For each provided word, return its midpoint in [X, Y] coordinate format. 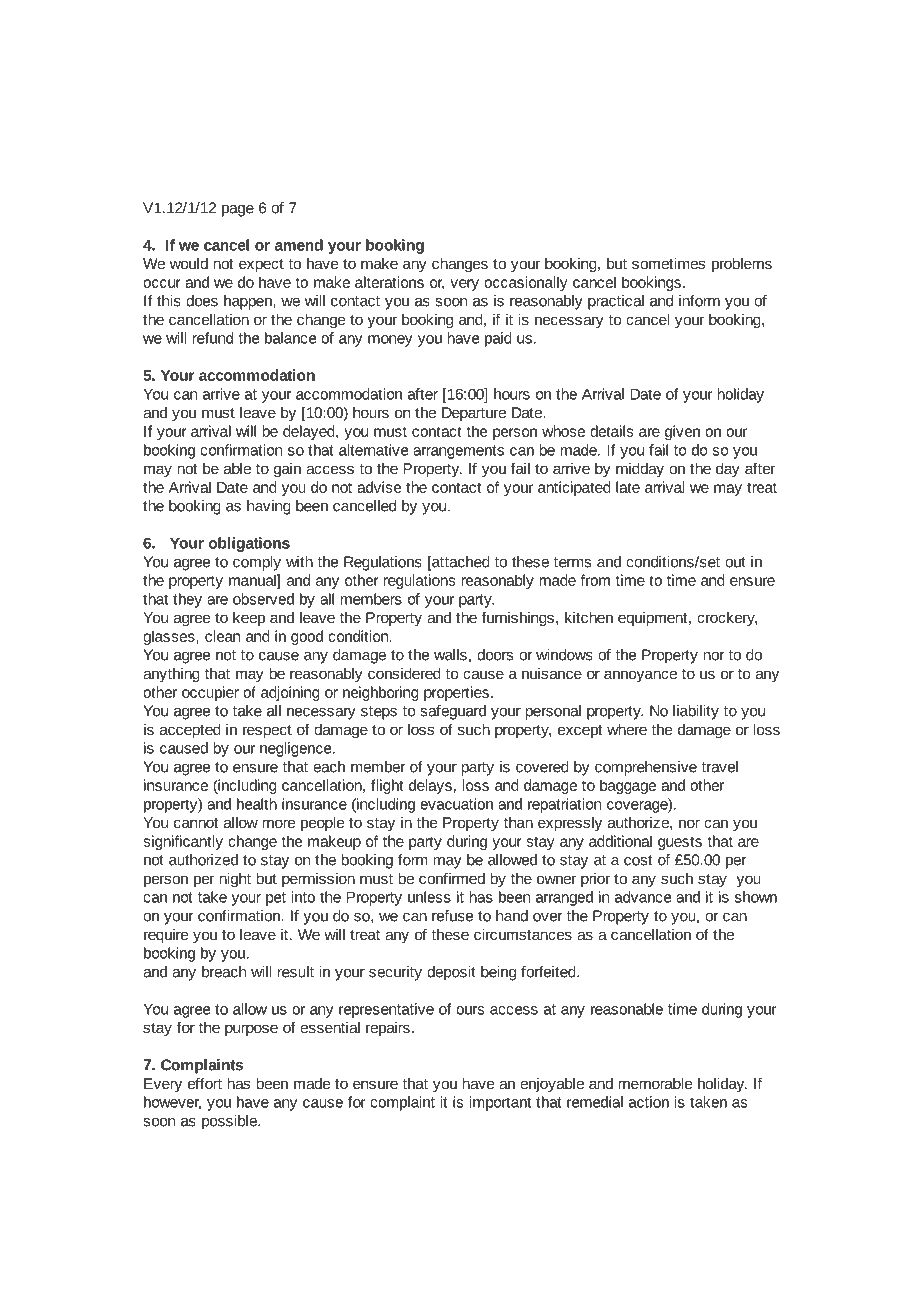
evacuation [456, 804]
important [500, 1103]
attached [460, 563]
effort [205, 1083]
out [735, 562]
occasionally [525, 283]
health [257, 804]
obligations [249, 544]
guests [680, 843]
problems [742, 265]
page [238, 211]
